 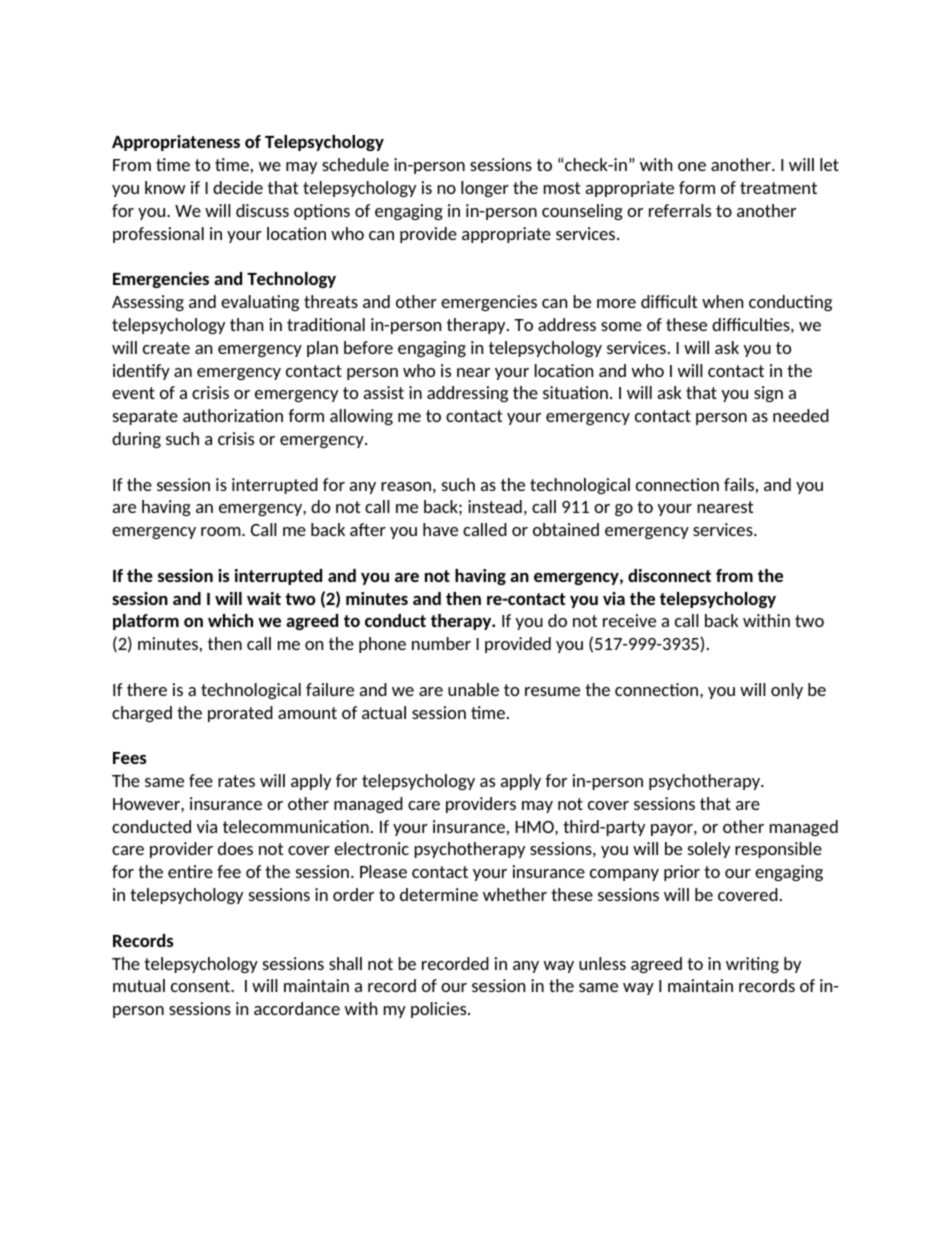 What do you see at coordinates (233, 415) in the page?
I see `authorization` at bounding box center [233, 415].
